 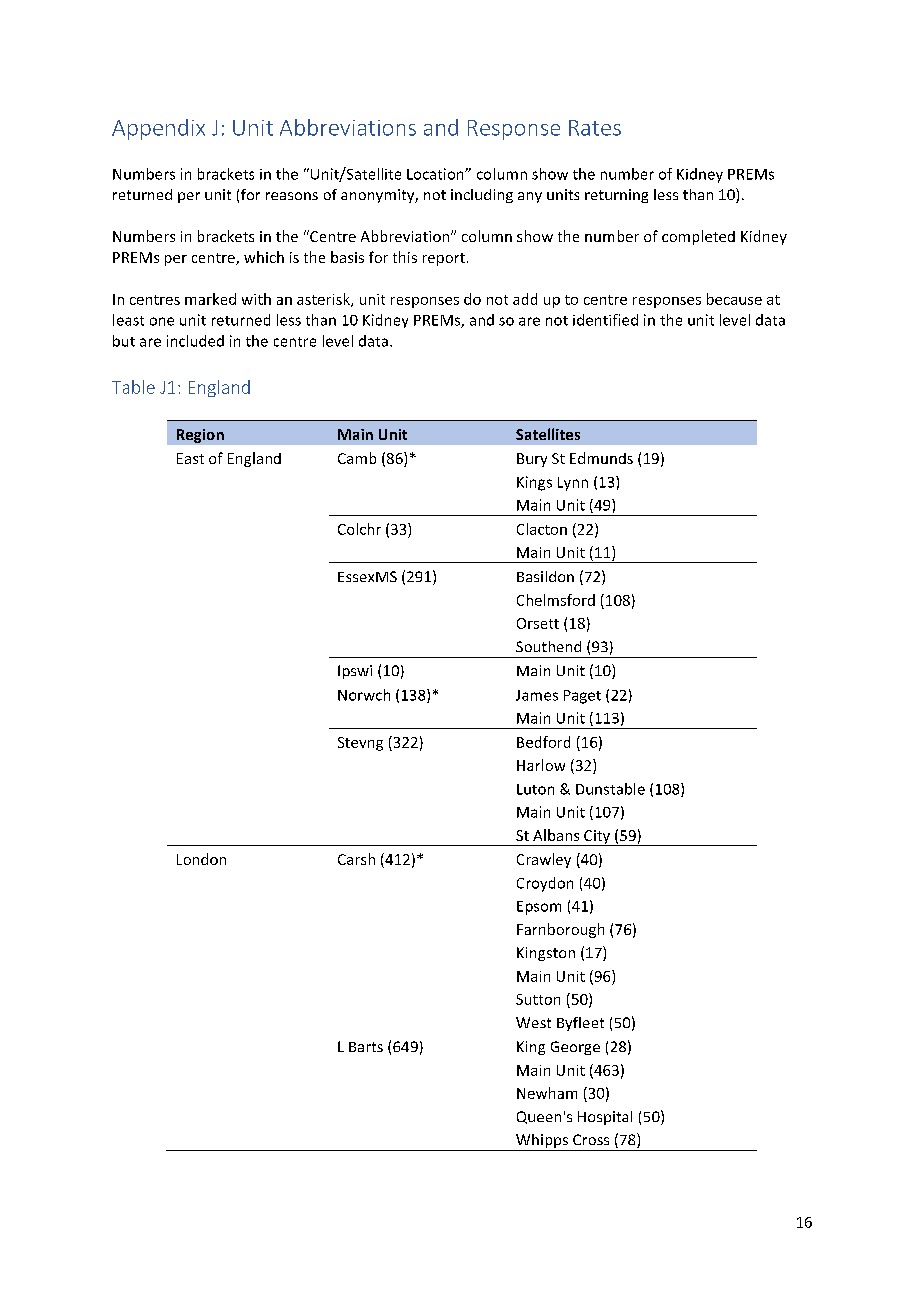 What do you see at coordinates (616, 196) in the page?
I see `returning` at bounding box center [616, 196].
